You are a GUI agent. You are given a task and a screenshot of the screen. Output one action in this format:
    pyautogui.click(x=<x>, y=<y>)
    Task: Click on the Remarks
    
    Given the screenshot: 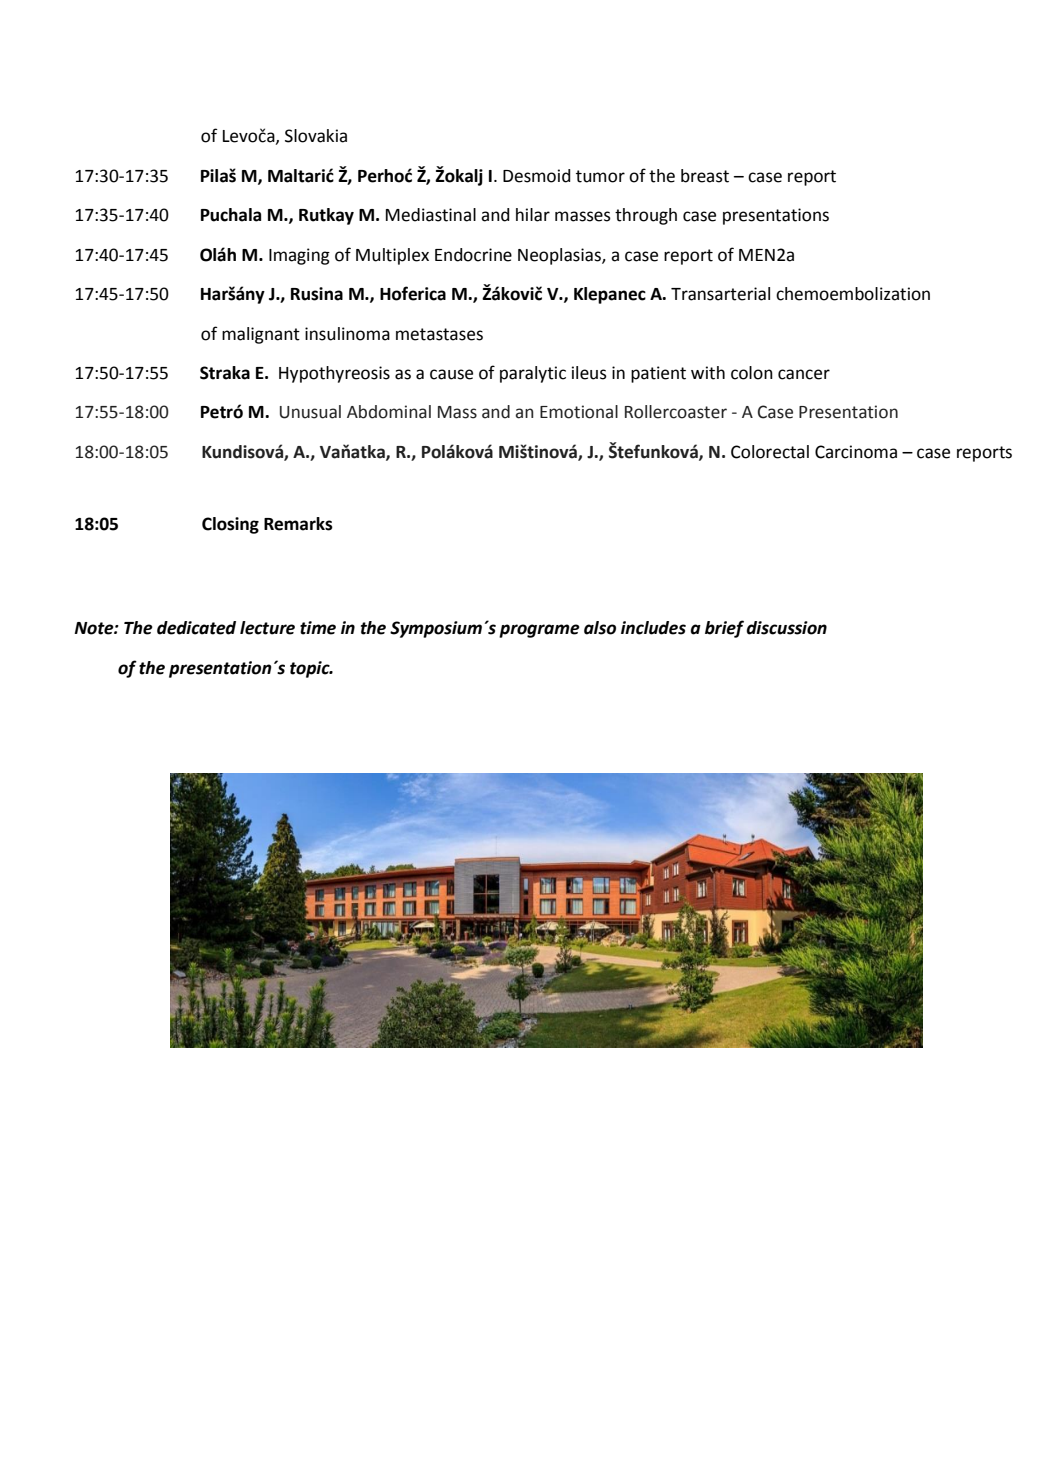 What is the action you would take?
    pyautogui.click(x=298, y=524)
